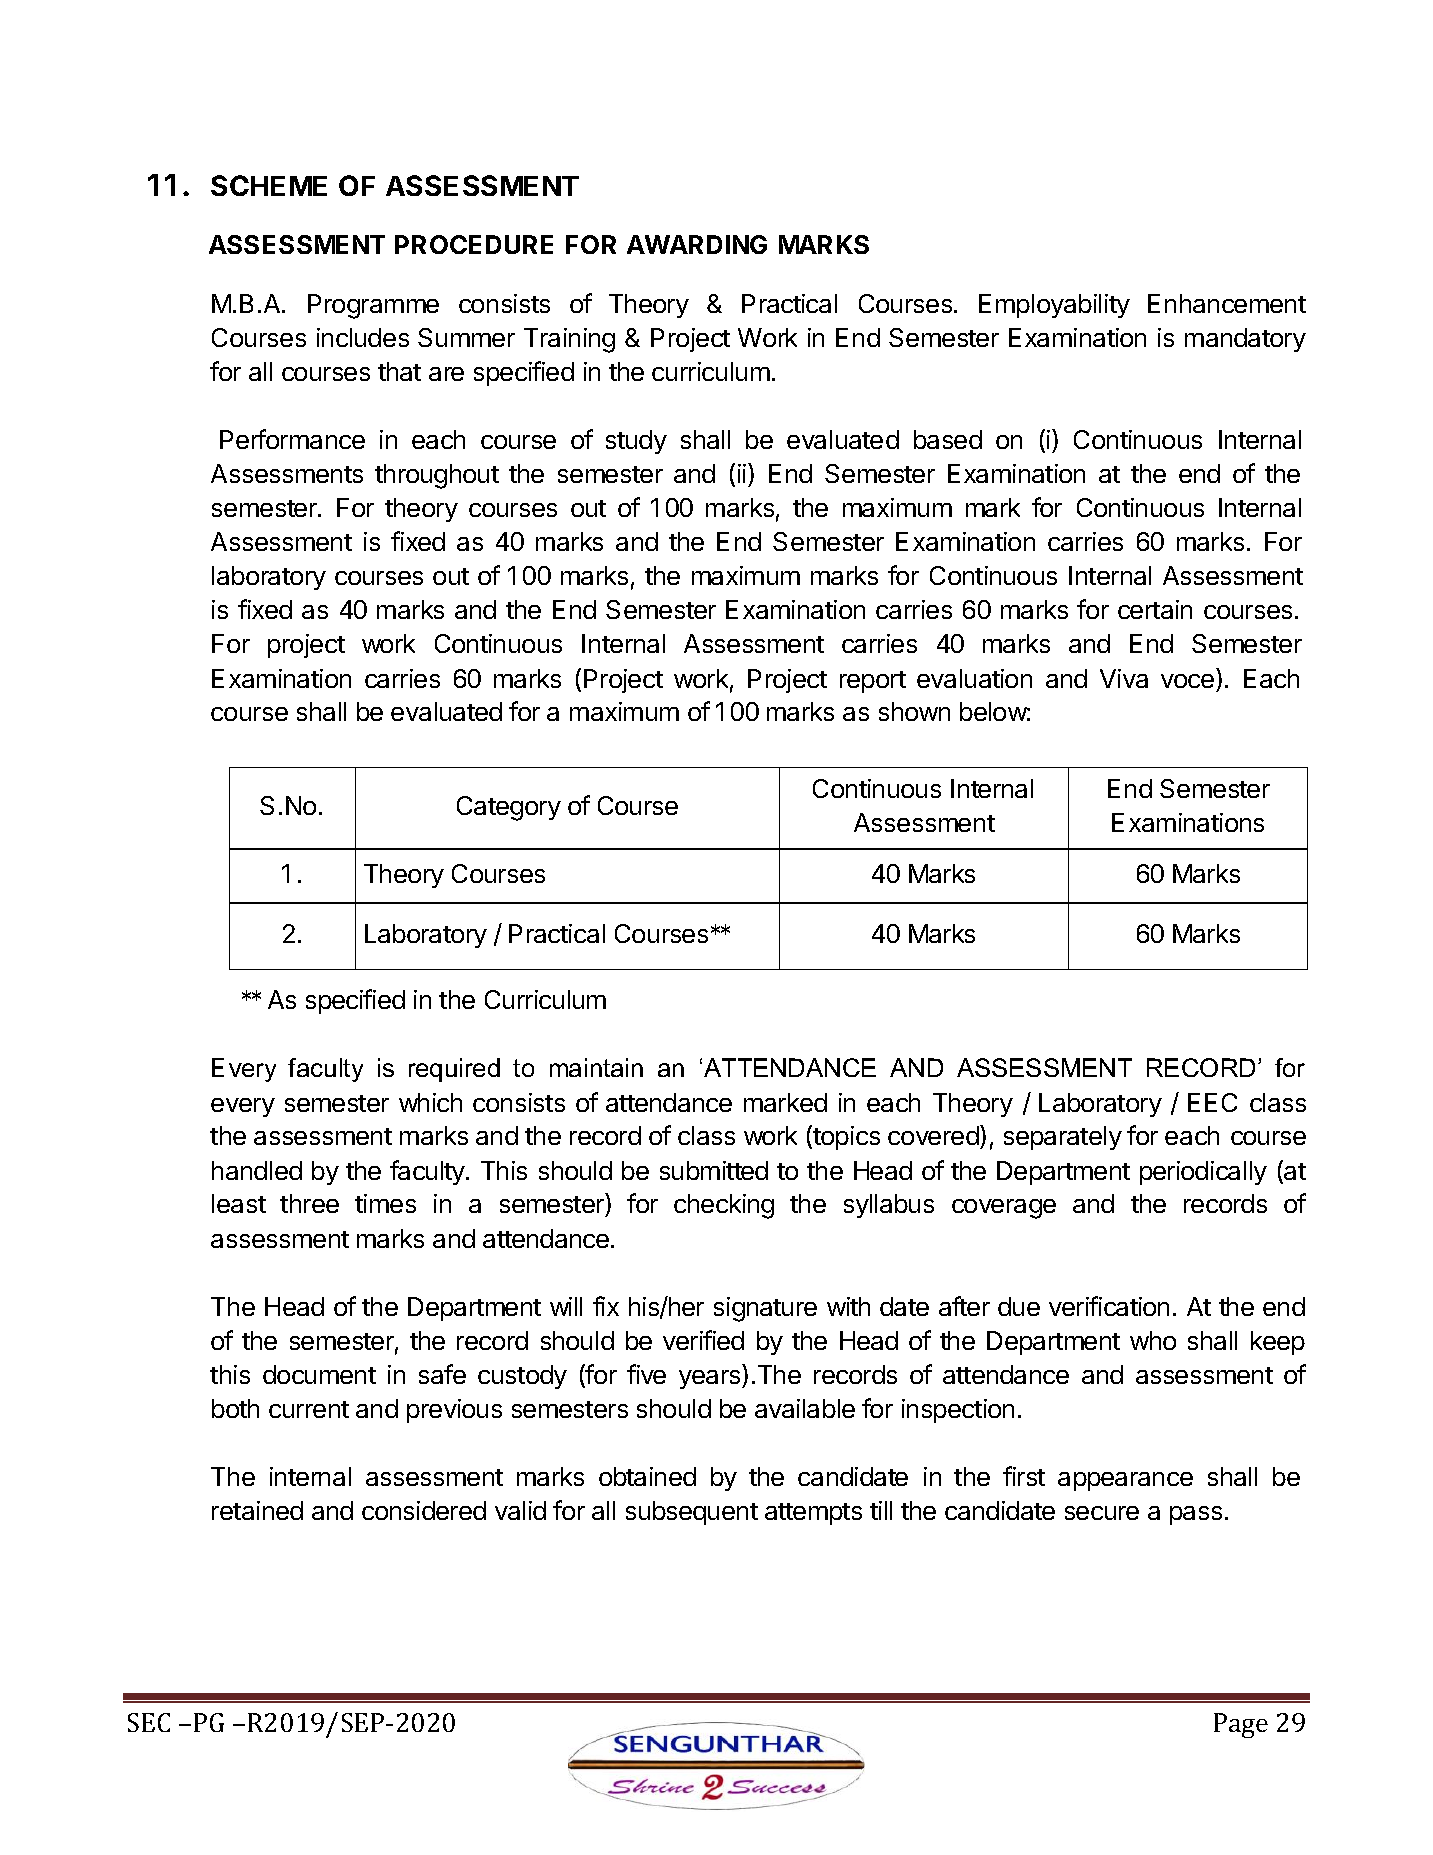 Image resolution: width=1433 pixels, height=1855 pixels. What do you see at coordinates (873, 682) in the screenshot?
I see `report` at bounding box center [873, 682].
